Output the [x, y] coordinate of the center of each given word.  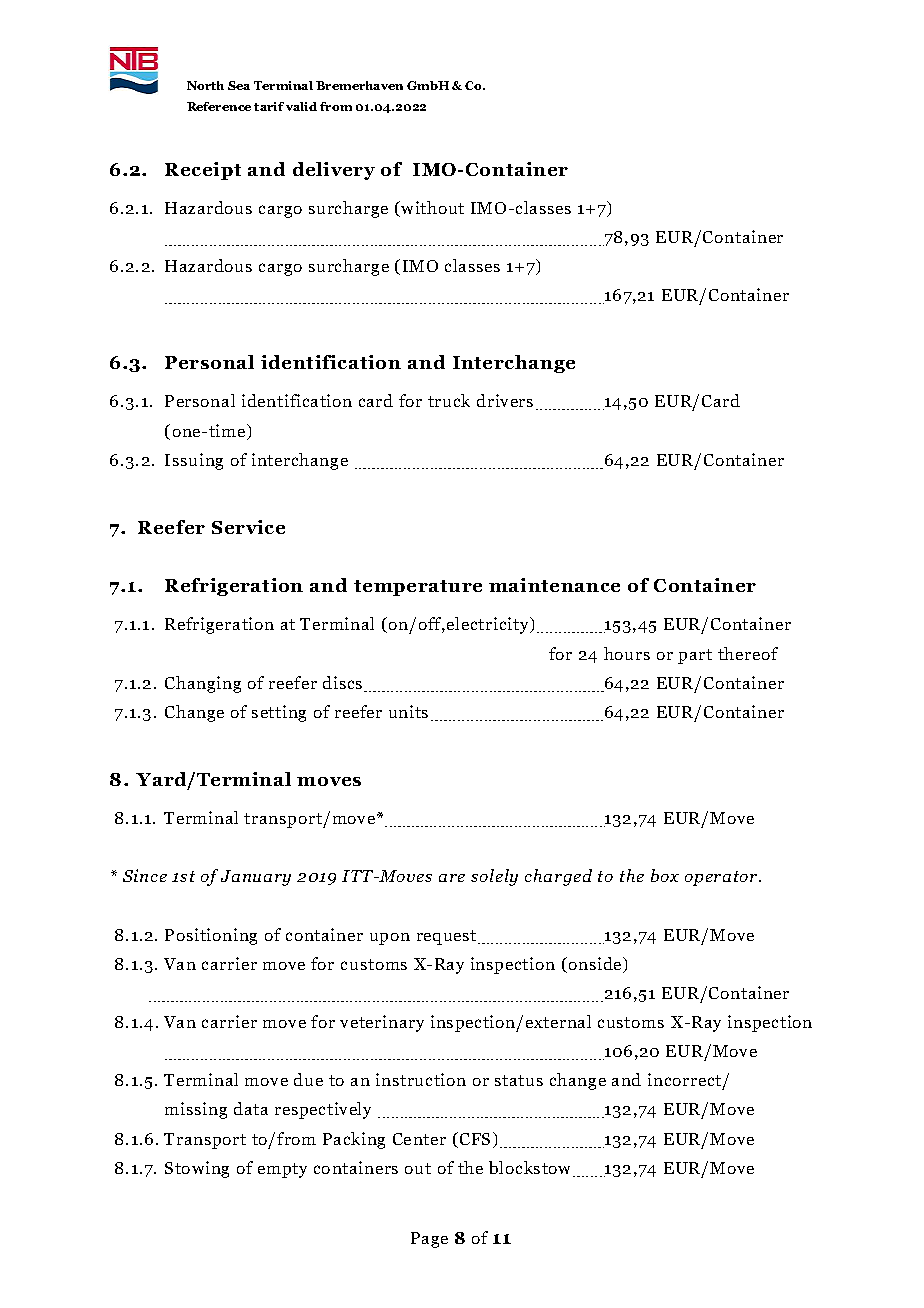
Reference [219, 106]
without [431, 209]
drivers [505, 400]
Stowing [197, 1169]
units [408, 711]
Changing [203, 684]
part [695, 656]
